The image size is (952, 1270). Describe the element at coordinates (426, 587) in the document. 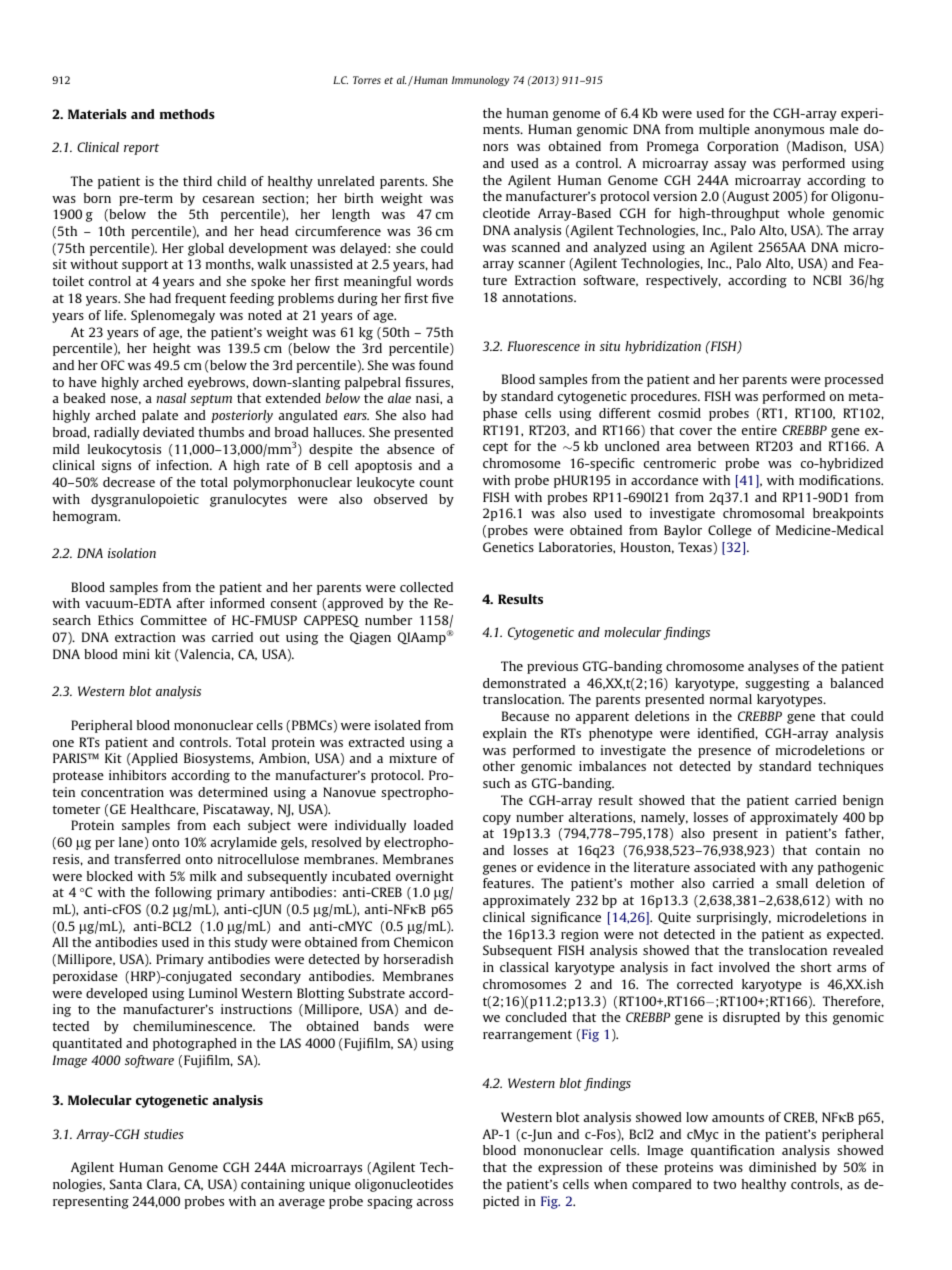

I see `collected` at that location.
